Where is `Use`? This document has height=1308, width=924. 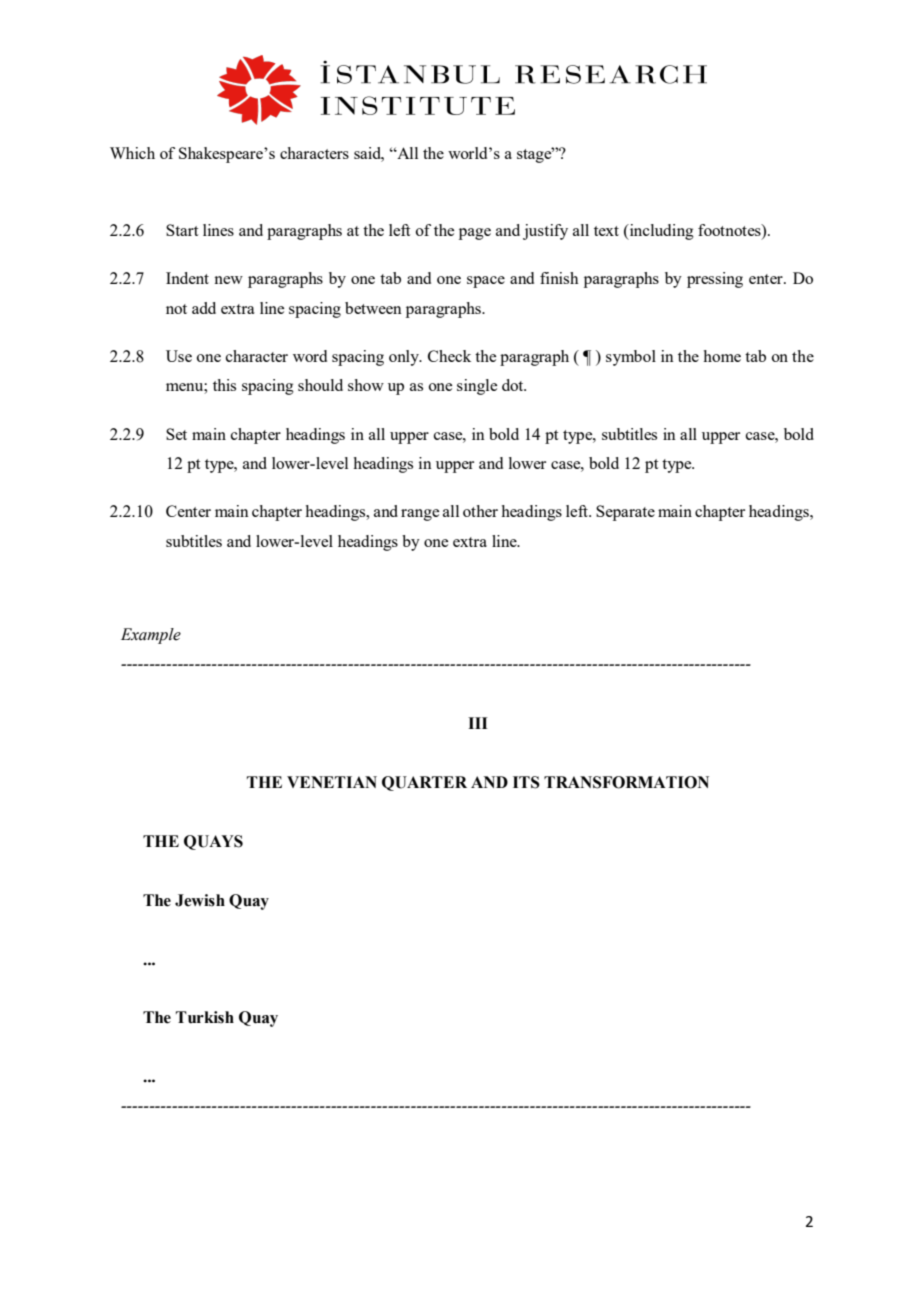 Use is located at coordinates (179, 356).
